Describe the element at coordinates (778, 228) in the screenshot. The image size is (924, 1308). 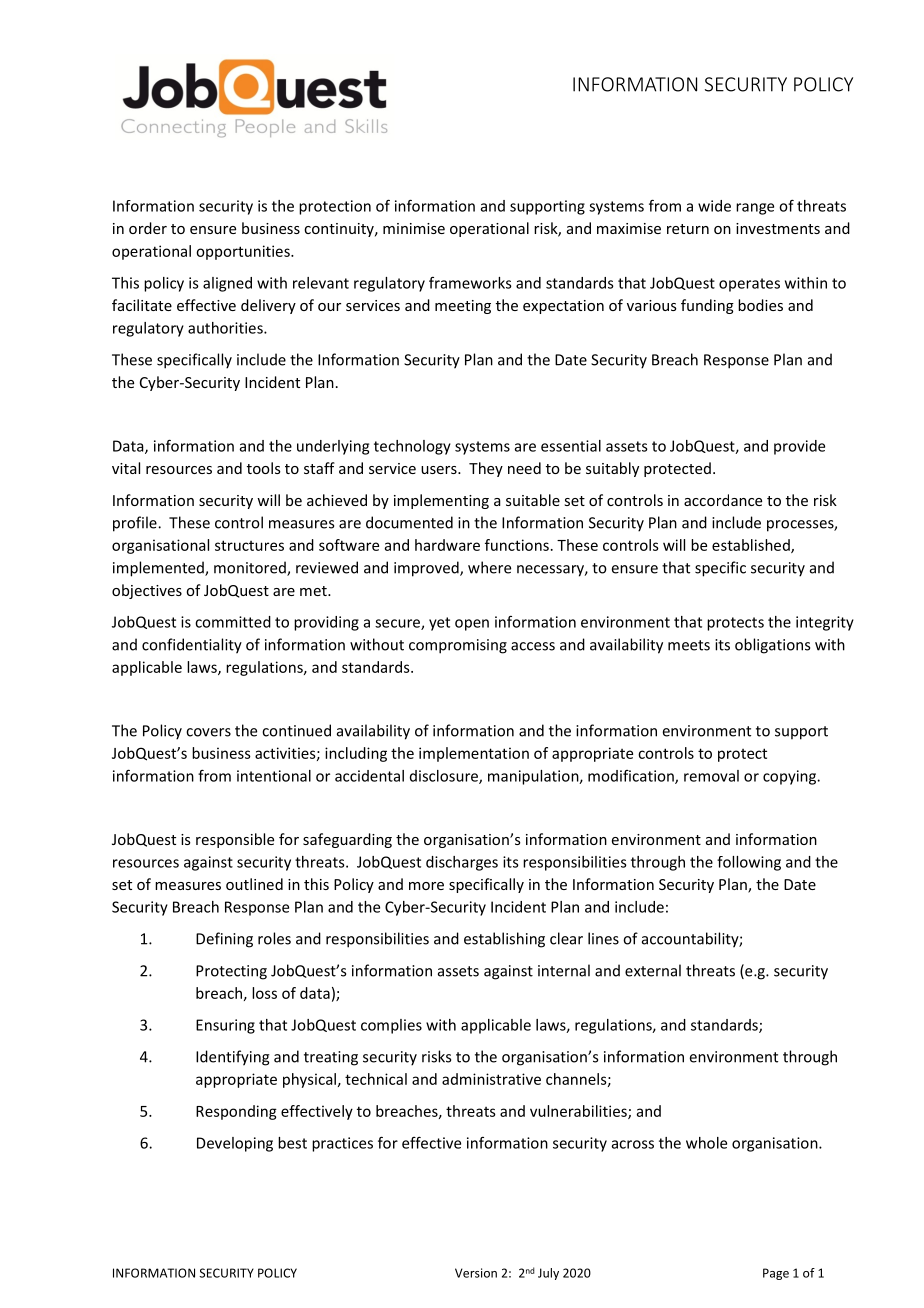
I see `investments` at that location.
